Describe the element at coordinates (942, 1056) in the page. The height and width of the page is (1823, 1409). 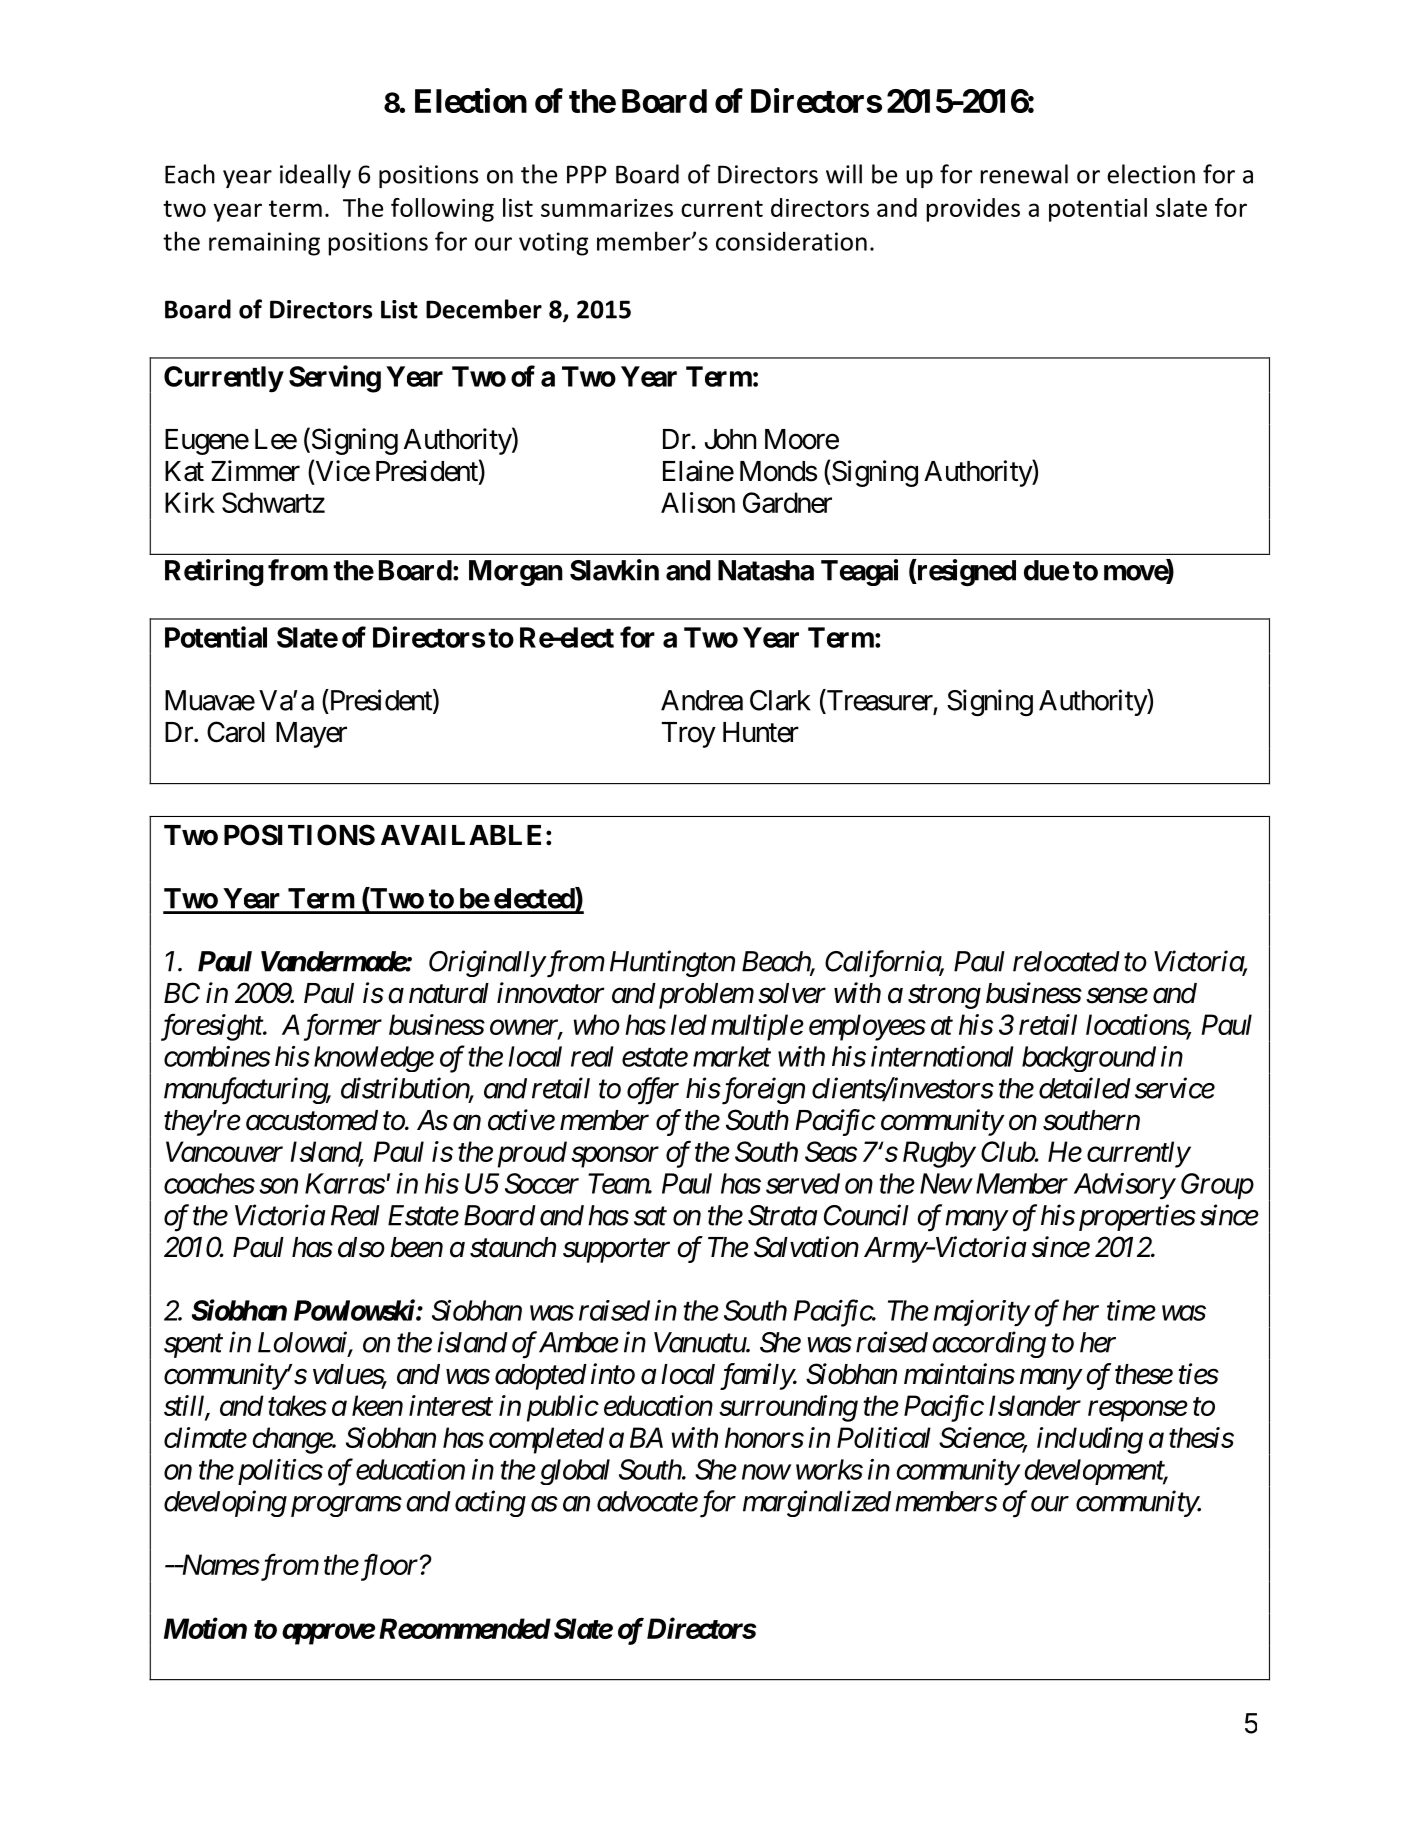
I see `international` at that location.
